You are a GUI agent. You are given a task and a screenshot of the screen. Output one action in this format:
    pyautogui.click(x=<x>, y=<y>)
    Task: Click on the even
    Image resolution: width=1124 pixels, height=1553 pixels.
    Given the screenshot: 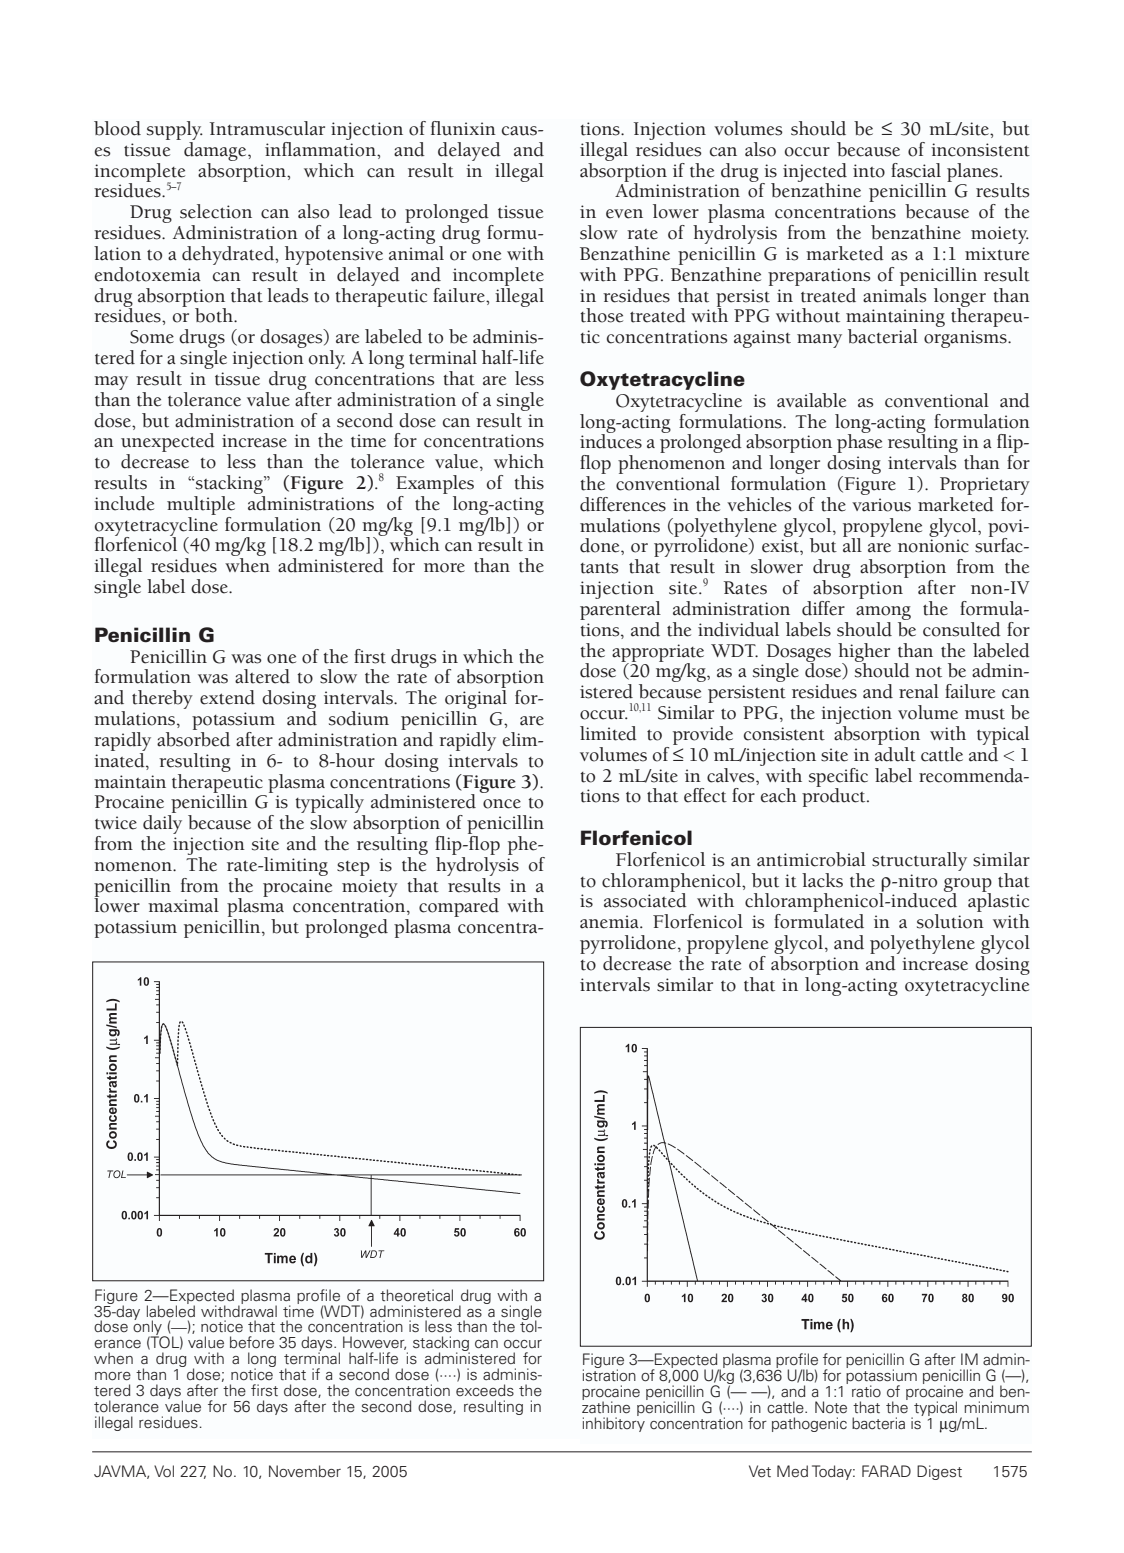 What is the action you would take?
    pyautogui.click(x=624, y=214)
